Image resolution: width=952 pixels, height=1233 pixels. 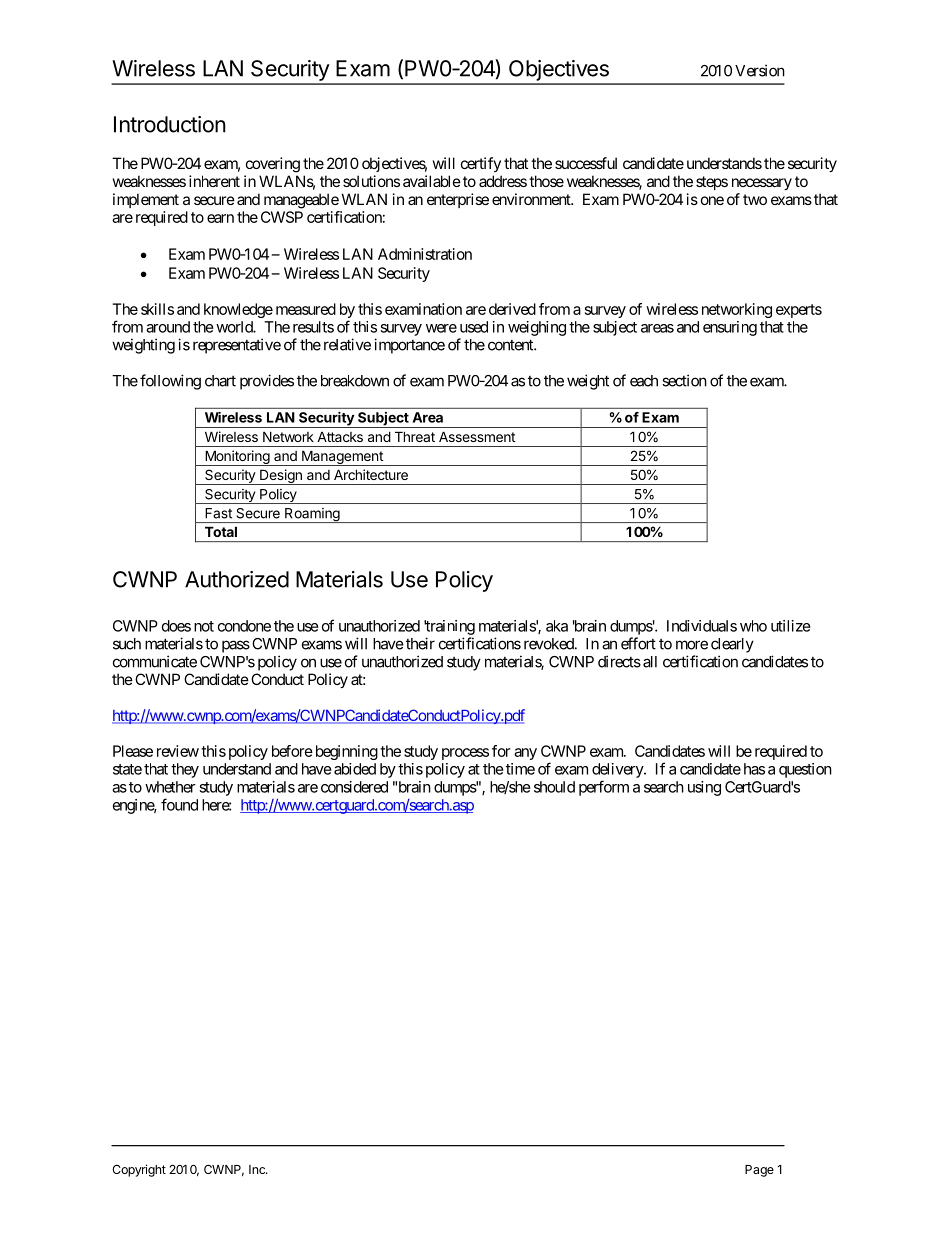 I want to click on process, so click(x=465, y=754).
